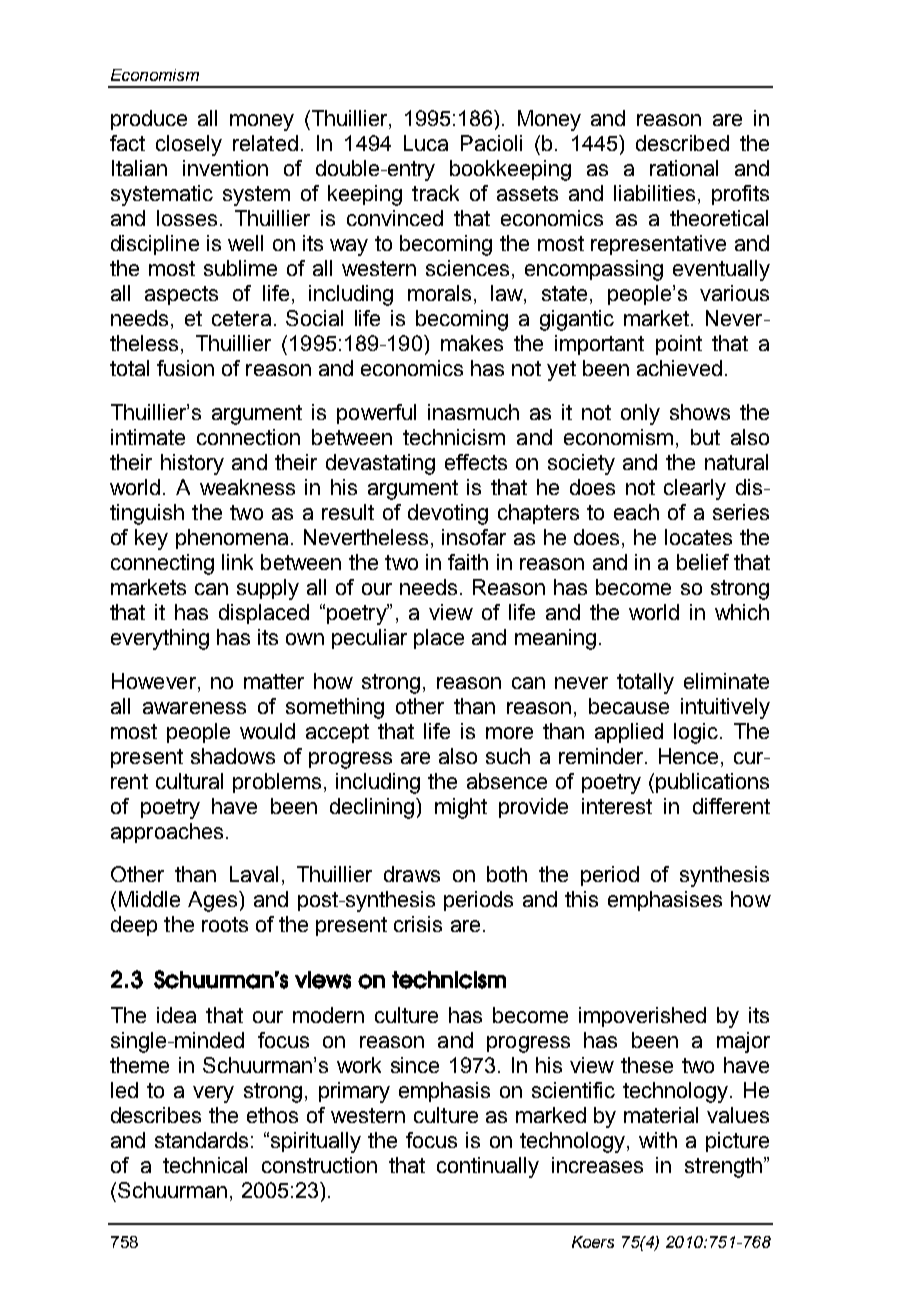 Image resolution: width=924 pixels, height=1308 pixels. What do you see at coordinates (418, 924) in the screenshot?
I see `crisis` at bounding box center [418, 924].
